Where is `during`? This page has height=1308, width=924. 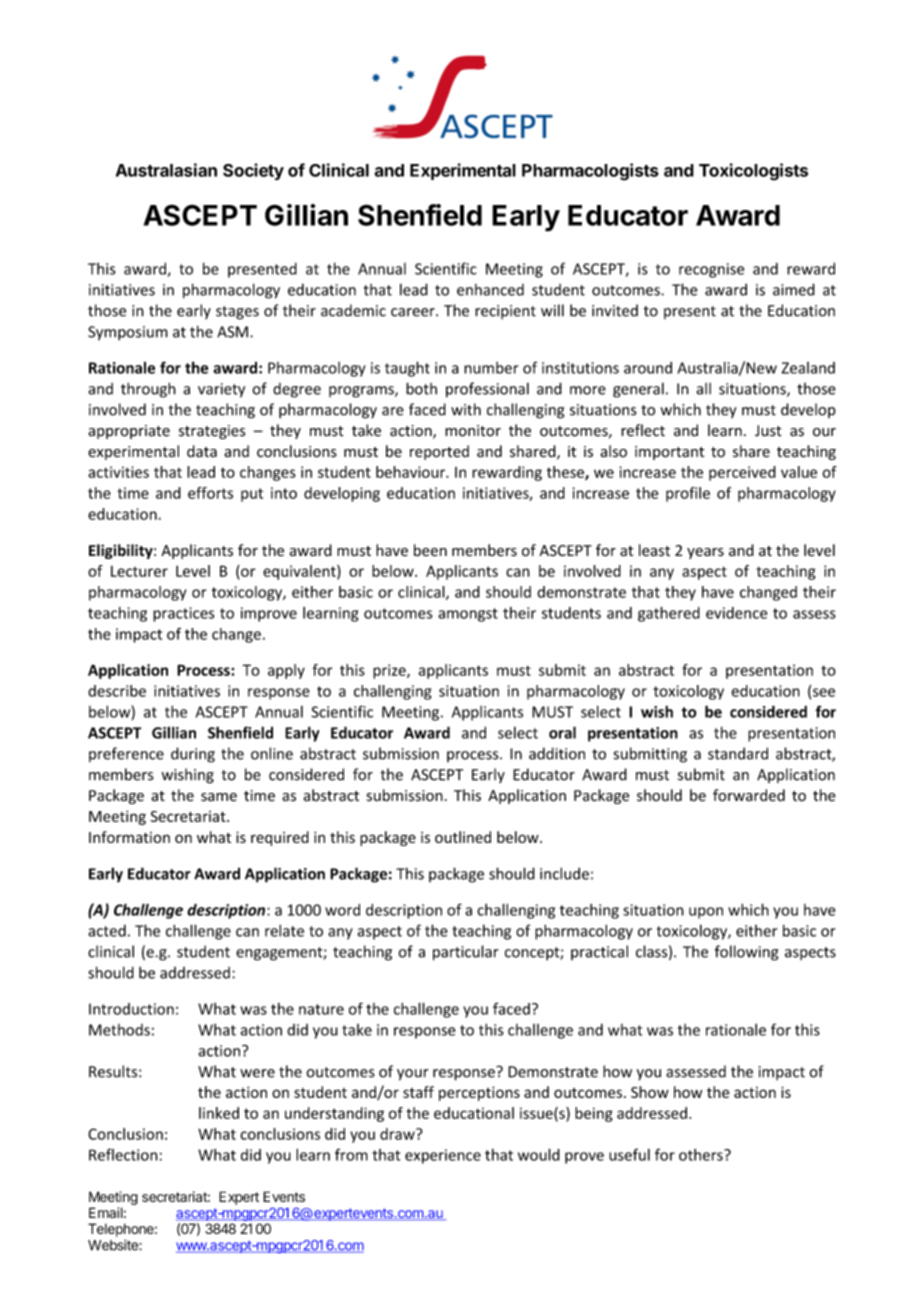 during is located at coordinates (193, 755).
